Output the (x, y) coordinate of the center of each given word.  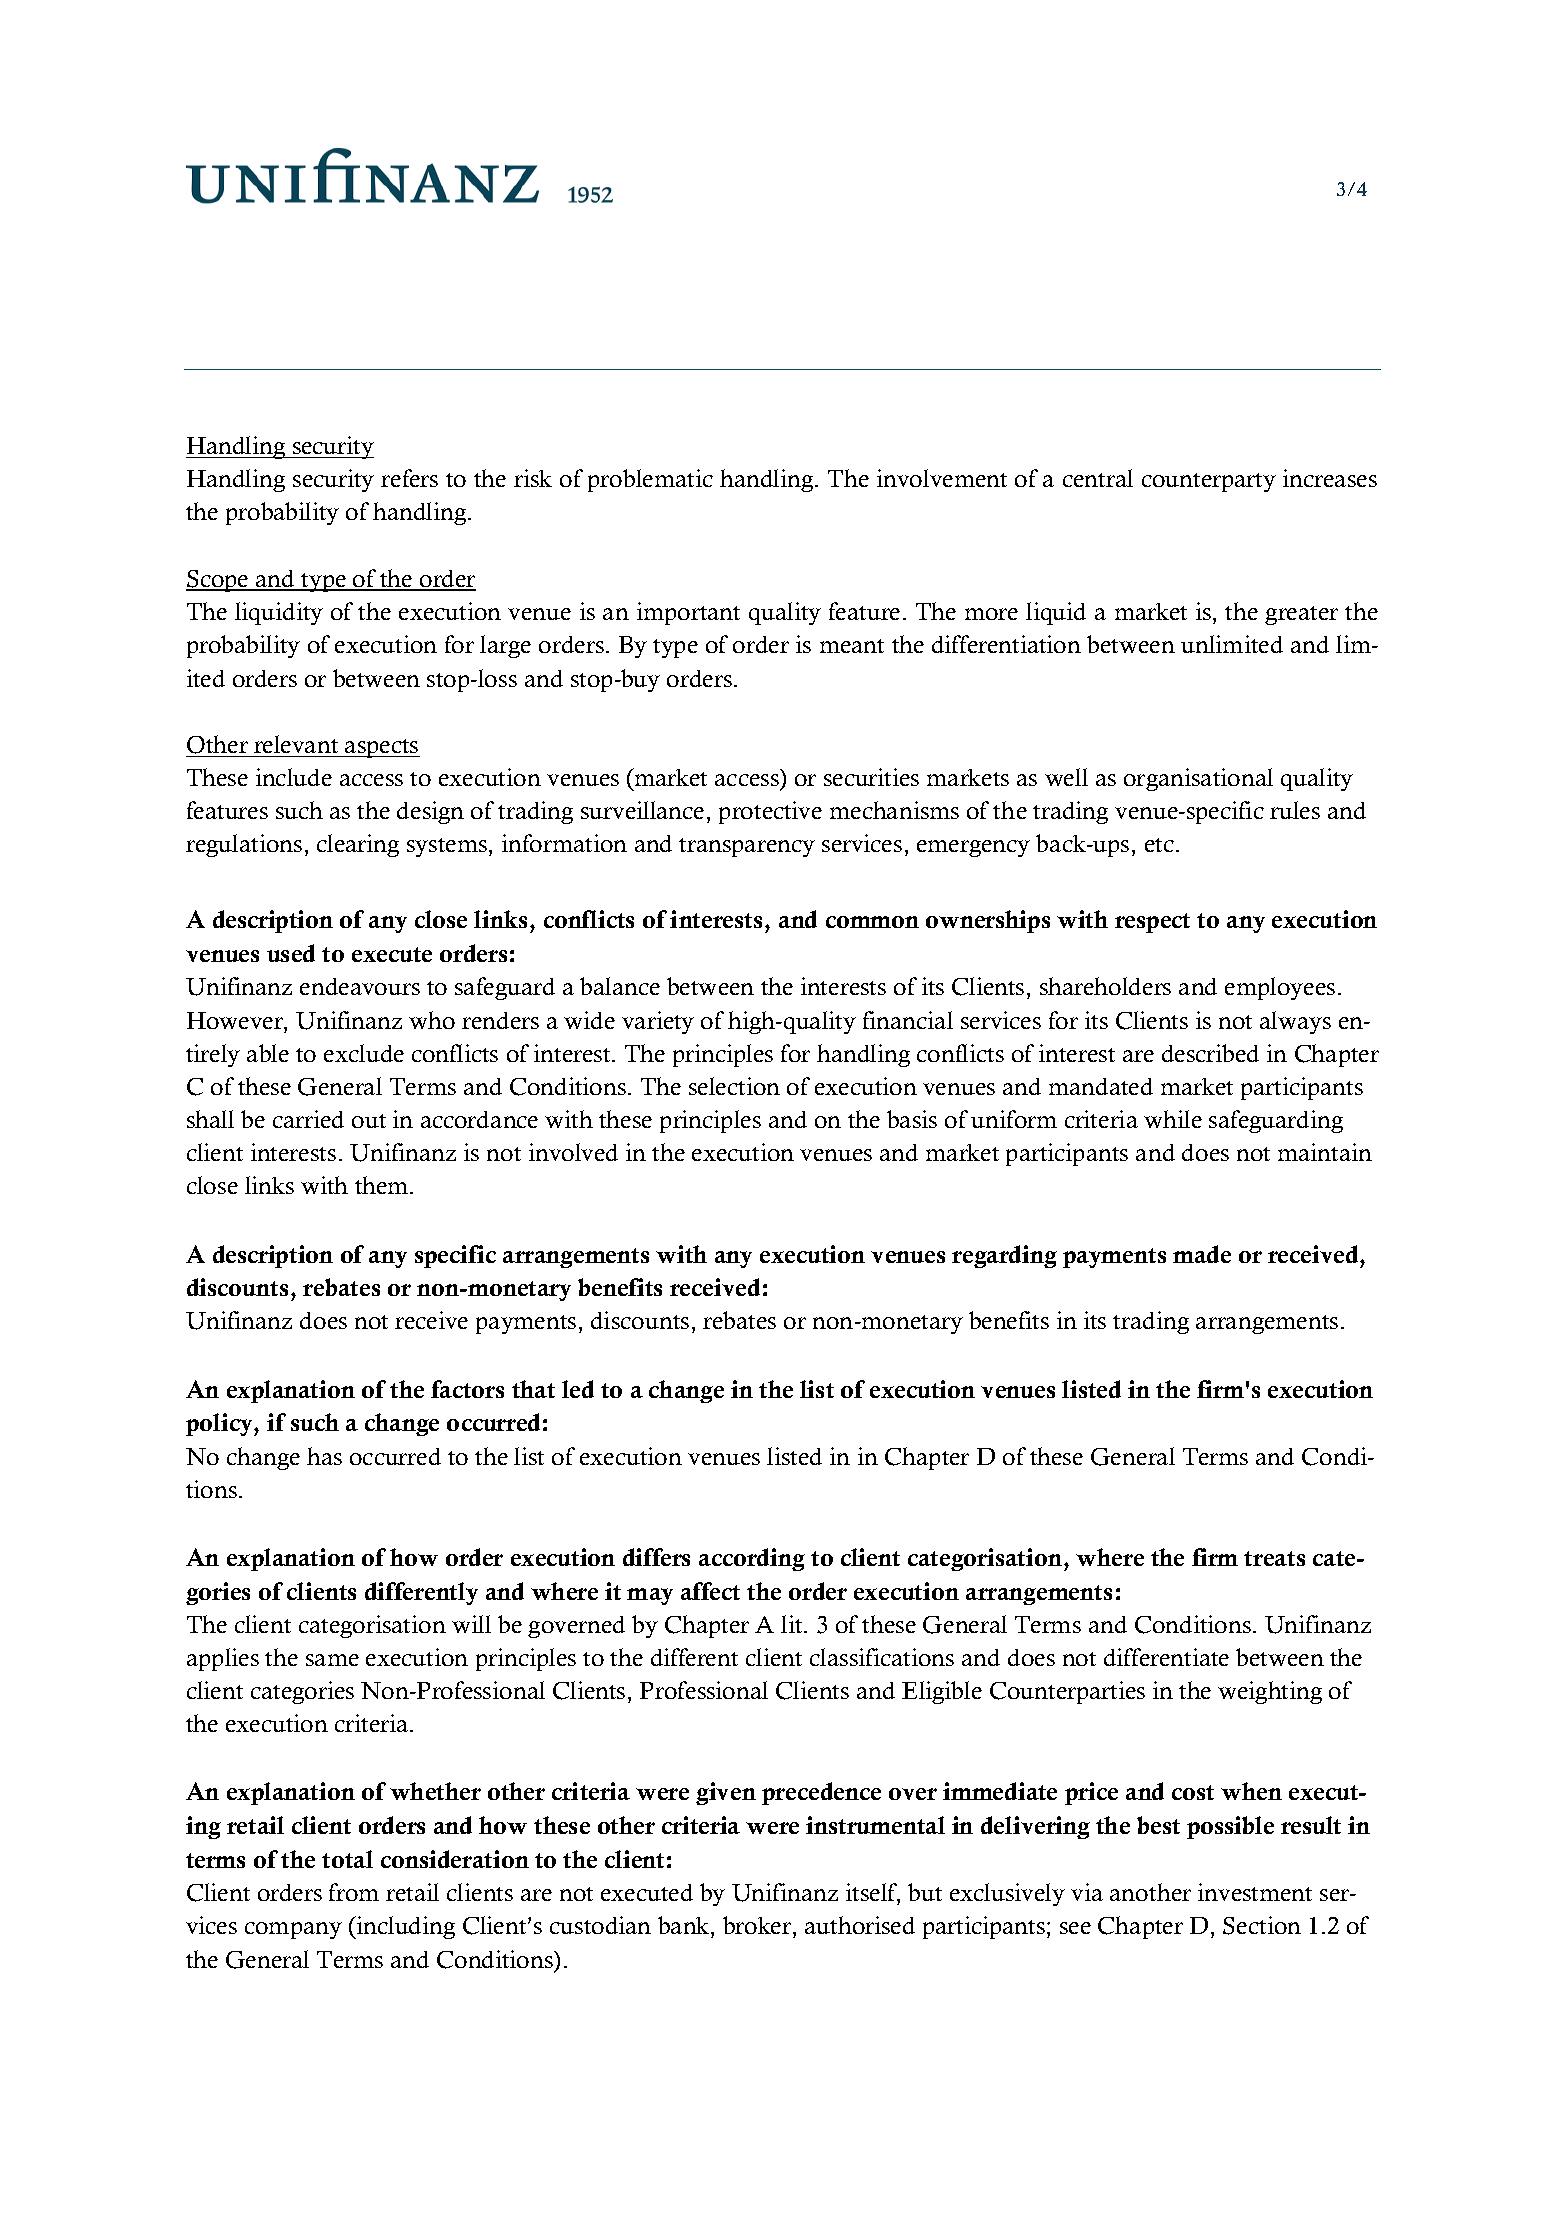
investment (1255, 1892)
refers (409, 478)
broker (758, 1927)
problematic (650, 480)
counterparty (1209, 482)
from (354, 1892)
